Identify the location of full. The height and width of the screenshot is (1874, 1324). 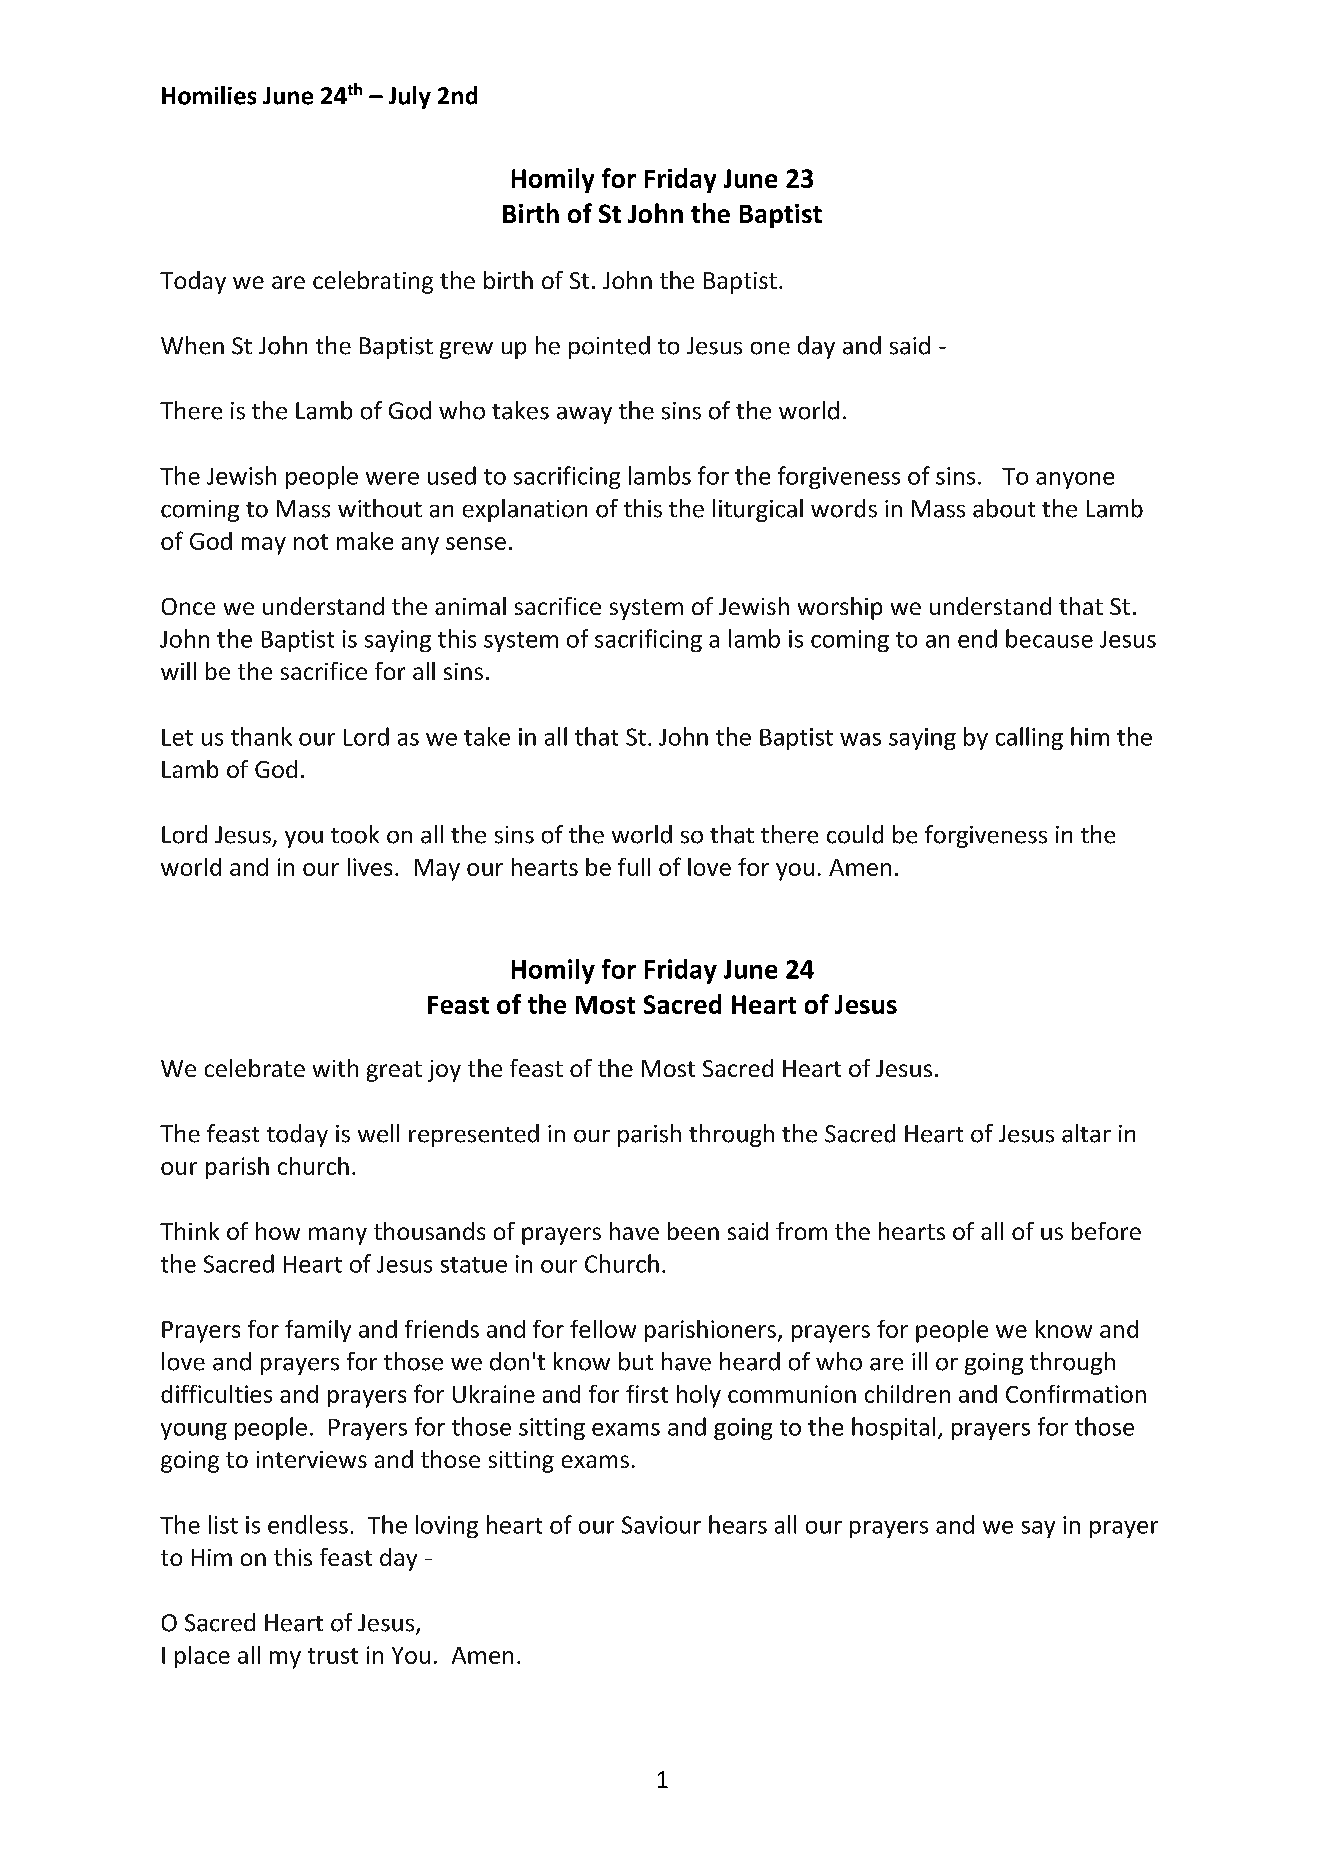
(634, 867).
